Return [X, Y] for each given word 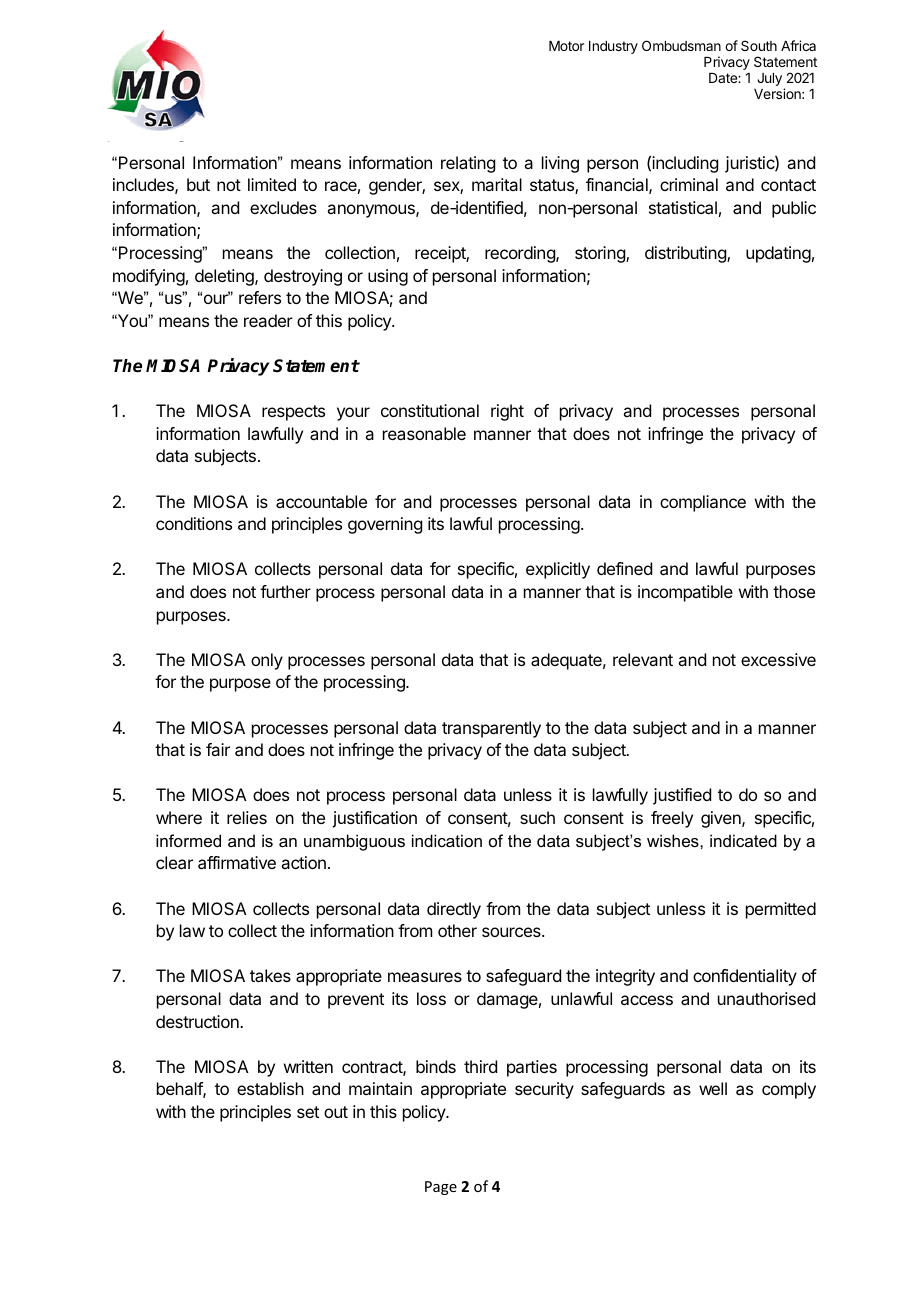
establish [270, 1088]
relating [468, 164]
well [713, 1088]
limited [272, 184]
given [722, 819]
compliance [703, 503]
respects [293, 413]
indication [447, 840]
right [507, 412]
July [769, 79]
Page [441, 1188]
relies [247, 817]
